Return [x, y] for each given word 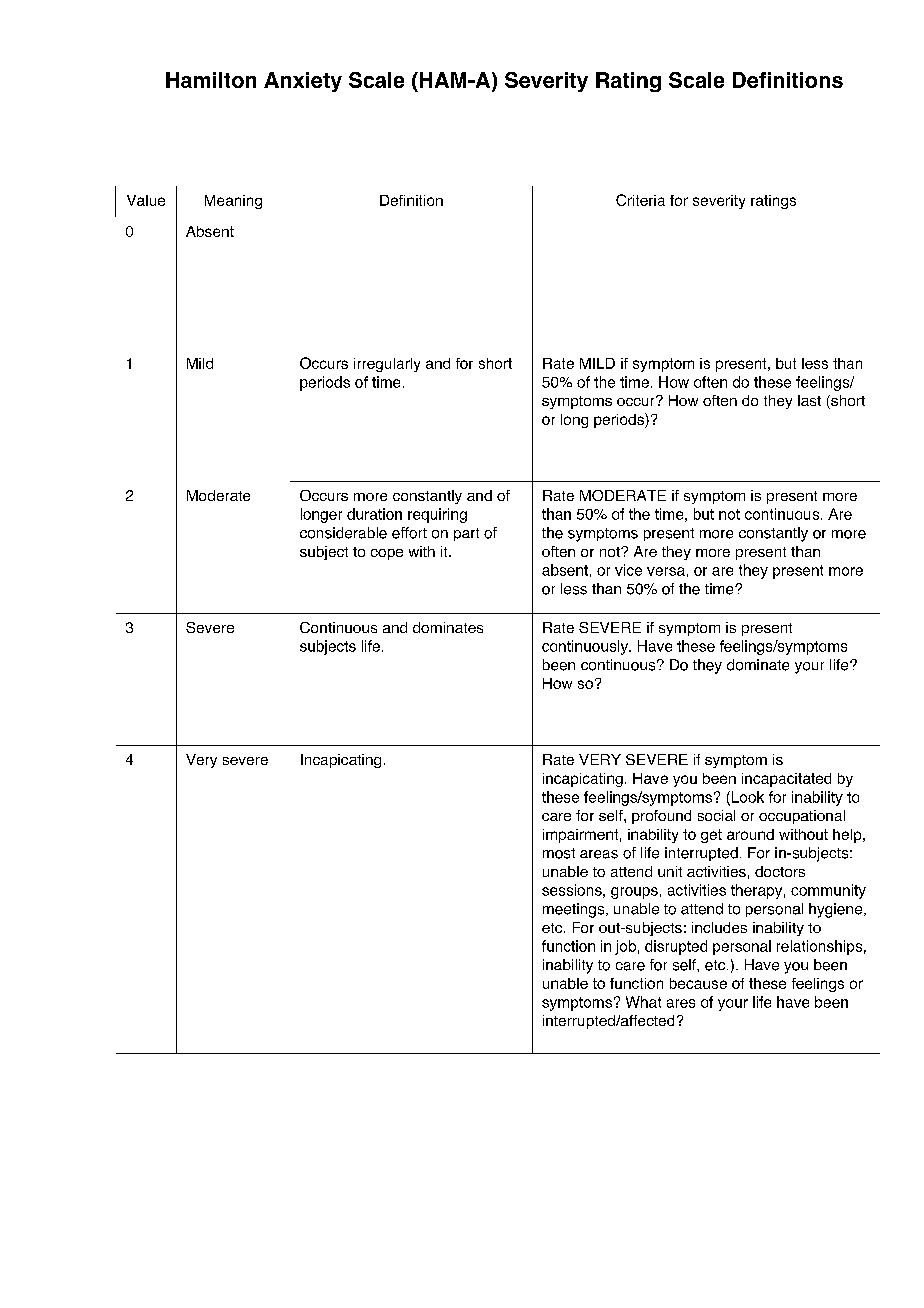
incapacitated [786, 780]
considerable [343, 533]
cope [387, 554]
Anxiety [303, 82]
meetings [575, 910]
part [466, 534]
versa [666, 571]
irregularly [387, 365]
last [809, 400]
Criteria [640, 200]
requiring [437, 515]
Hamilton [211, 80]
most [559, 853]
